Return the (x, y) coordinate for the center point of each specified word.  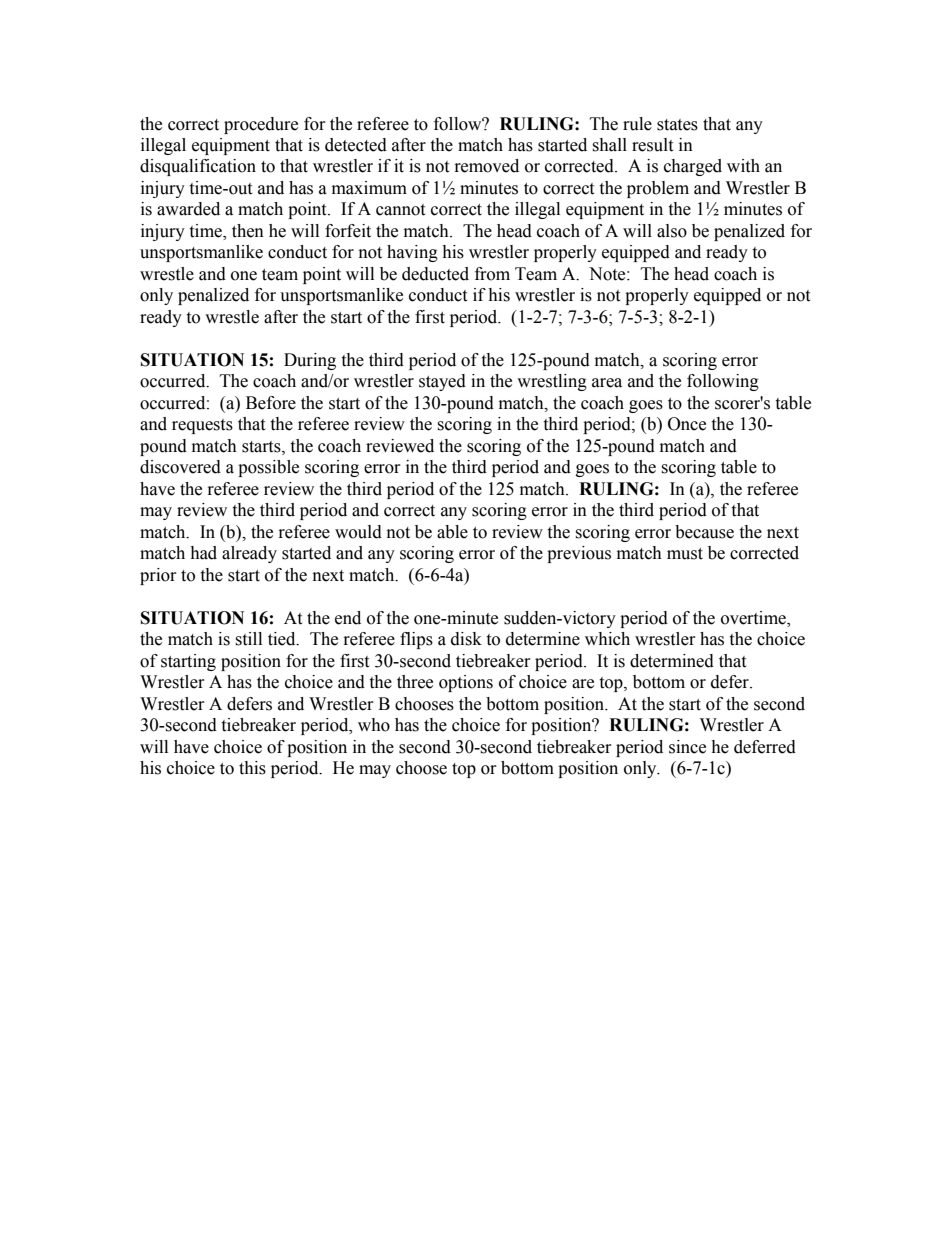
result (652, 145)
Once (687, 424)
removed (487, 166)
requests (202, 426)
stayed (442, 382)
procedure (261, 125)
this (252, 768)
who (374, 725)
